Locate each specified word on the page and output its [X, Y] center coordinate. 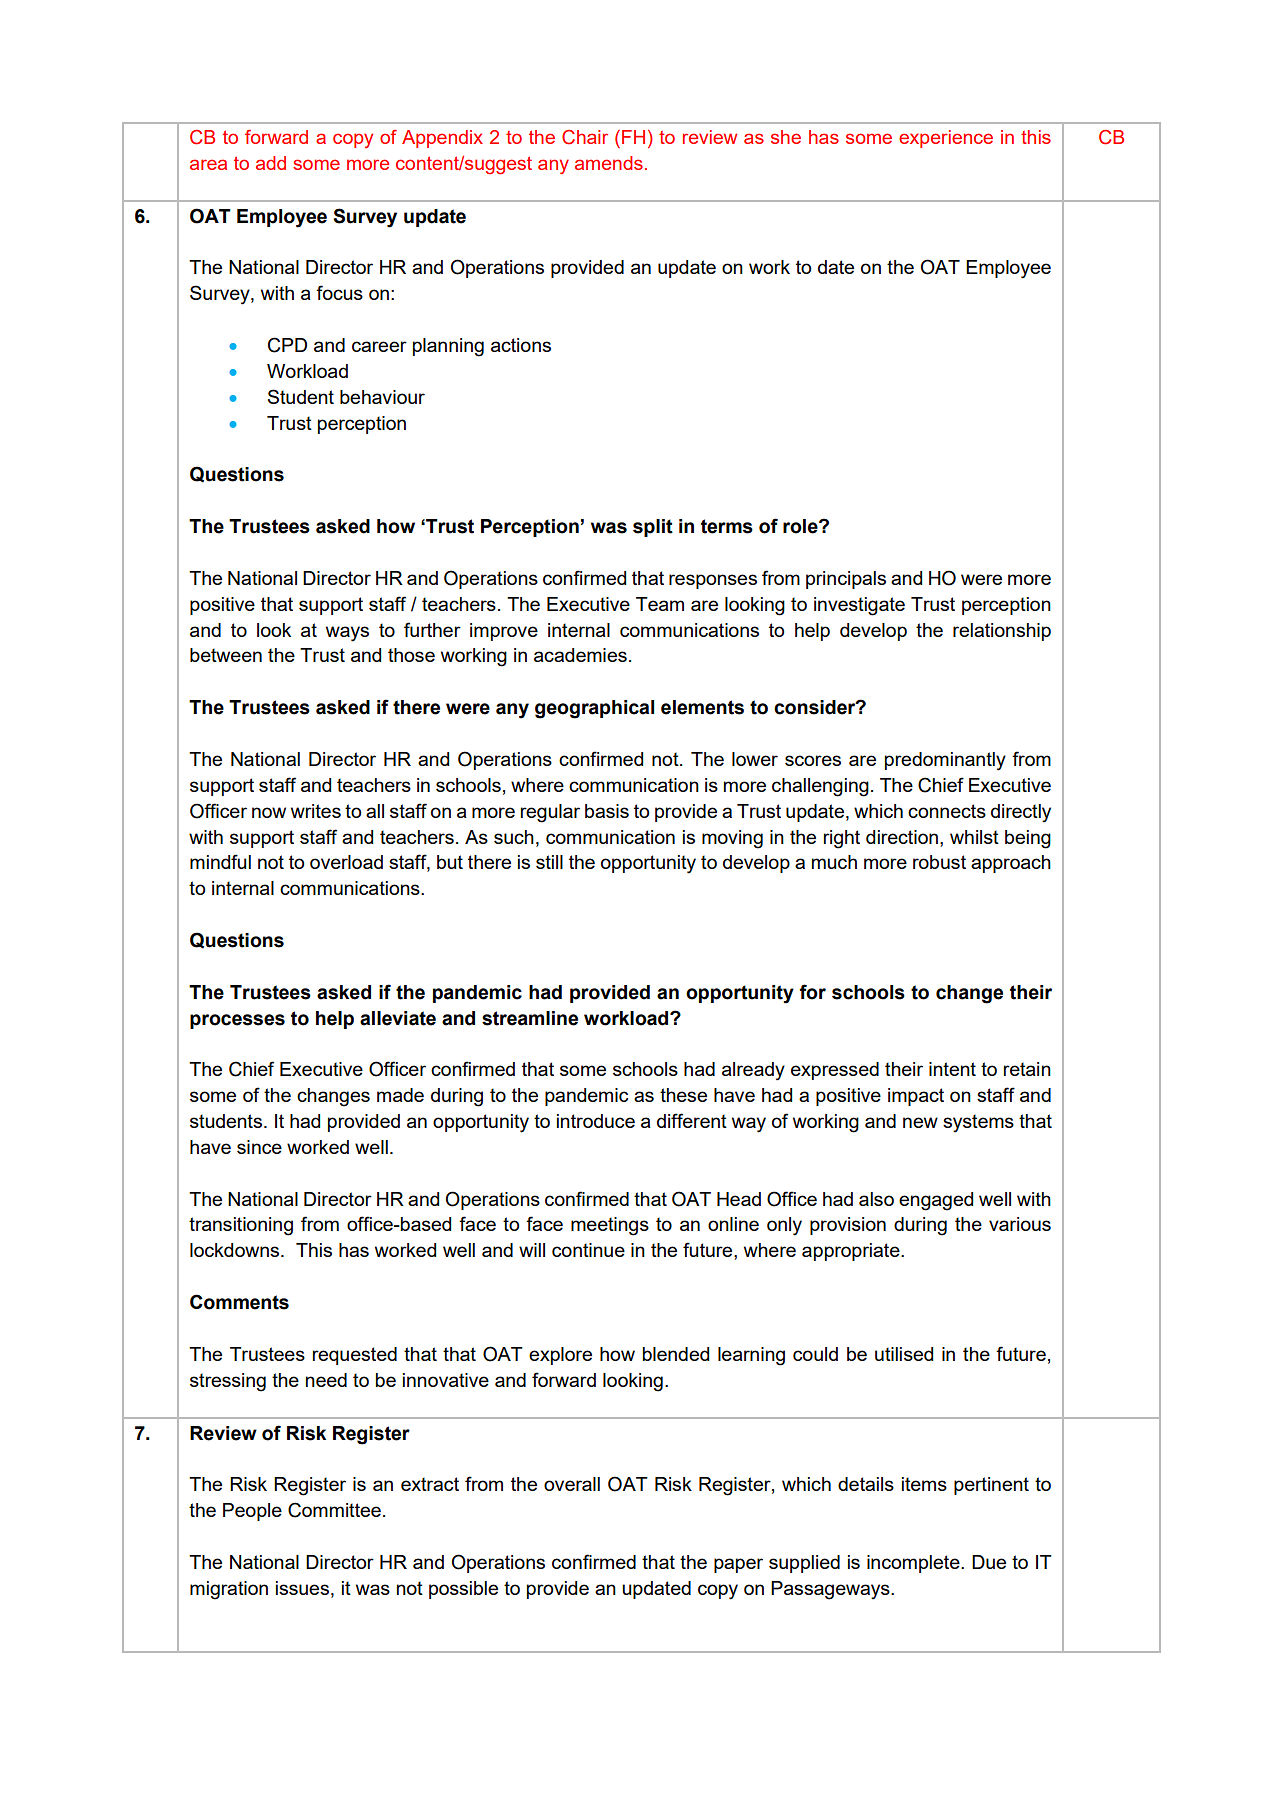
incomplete [914, 1564]
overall [572, 1484]
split [653, 528]
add [271, 163]
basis [607, 811]
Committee [334, 1510]
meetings [610, 1226]
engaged [936, 1201]
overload [346, 862]
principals [846, 580]
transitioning [241, 1226]
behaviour [382, 397]
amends [609, 163]
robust [939, 862]
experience [946, 139]
